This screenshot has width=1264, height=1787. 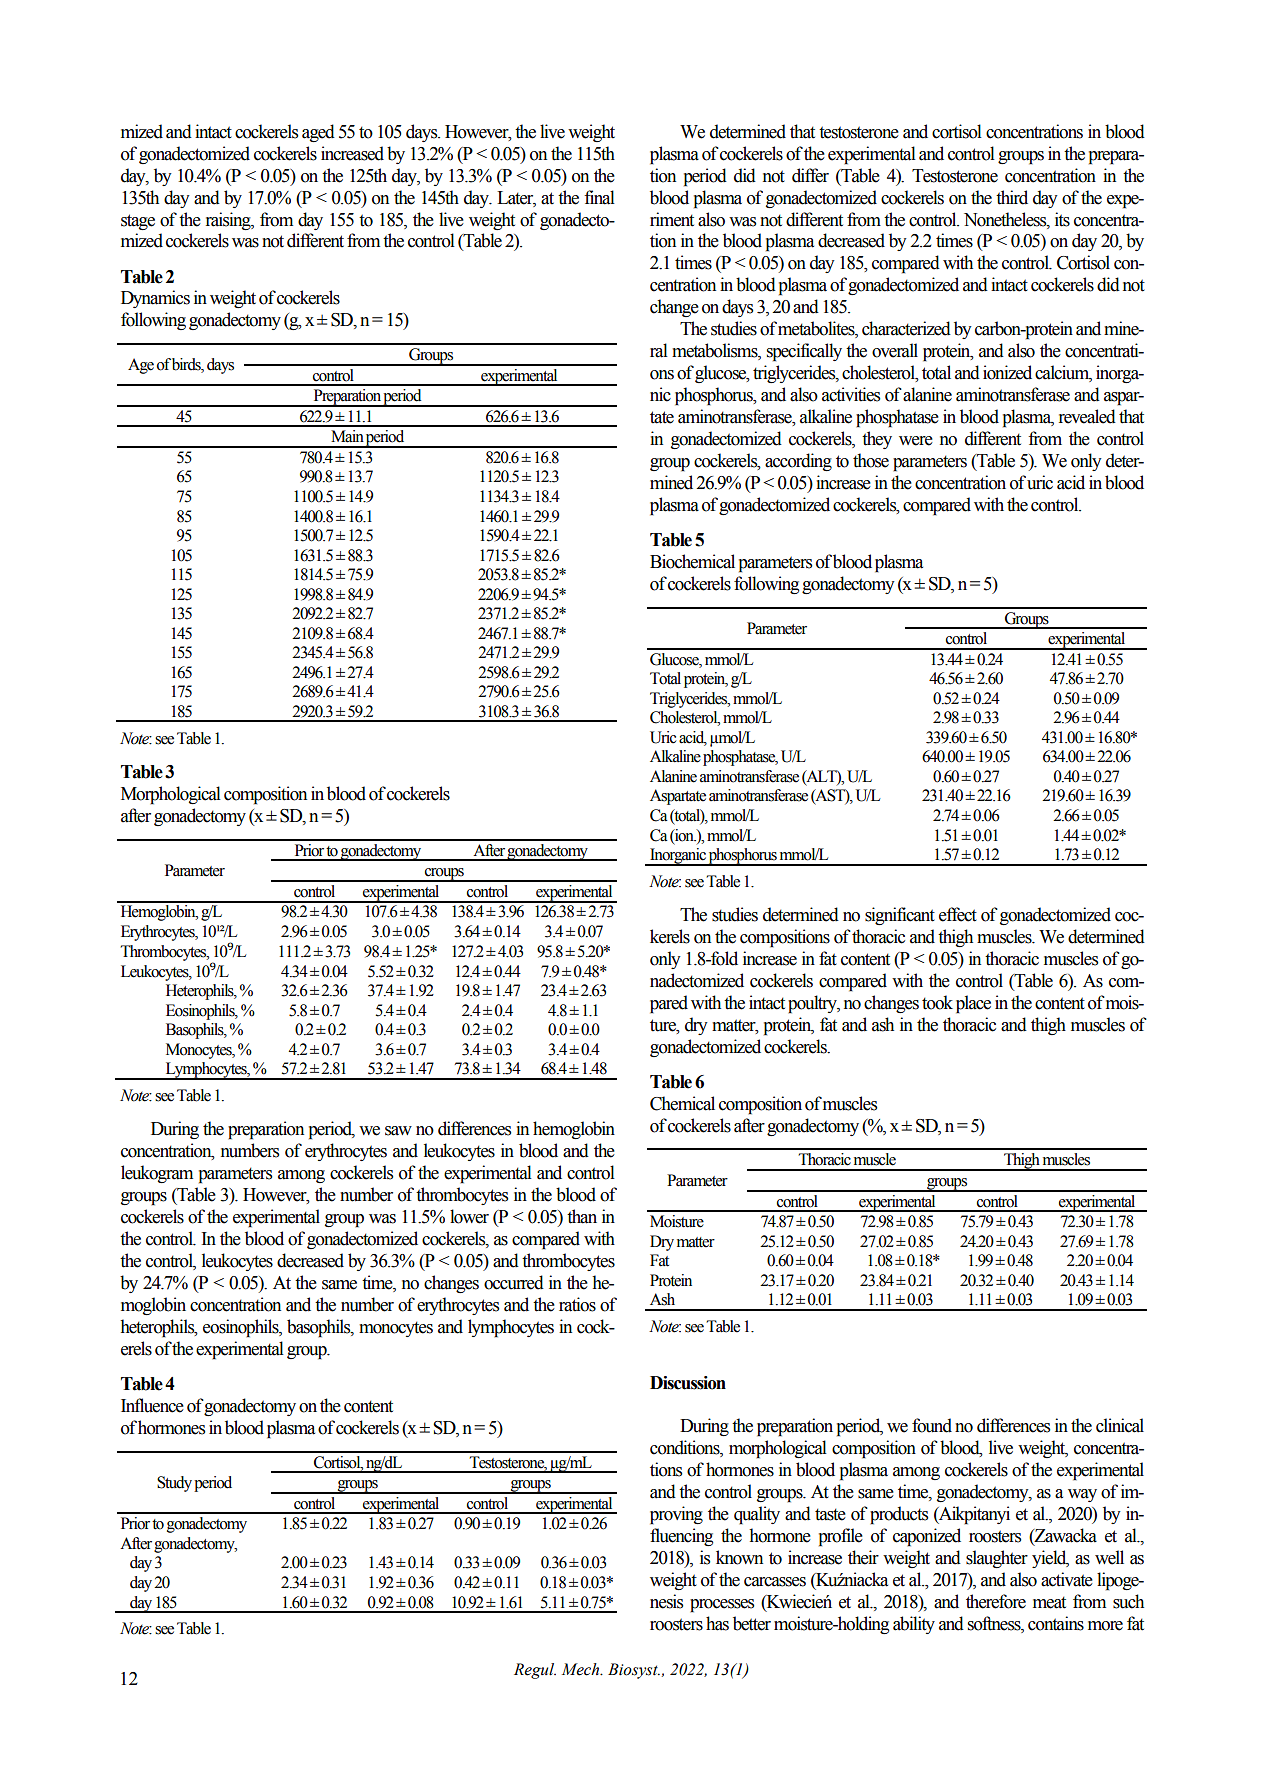 I want to click on effect, so click(x=958, y=914).
